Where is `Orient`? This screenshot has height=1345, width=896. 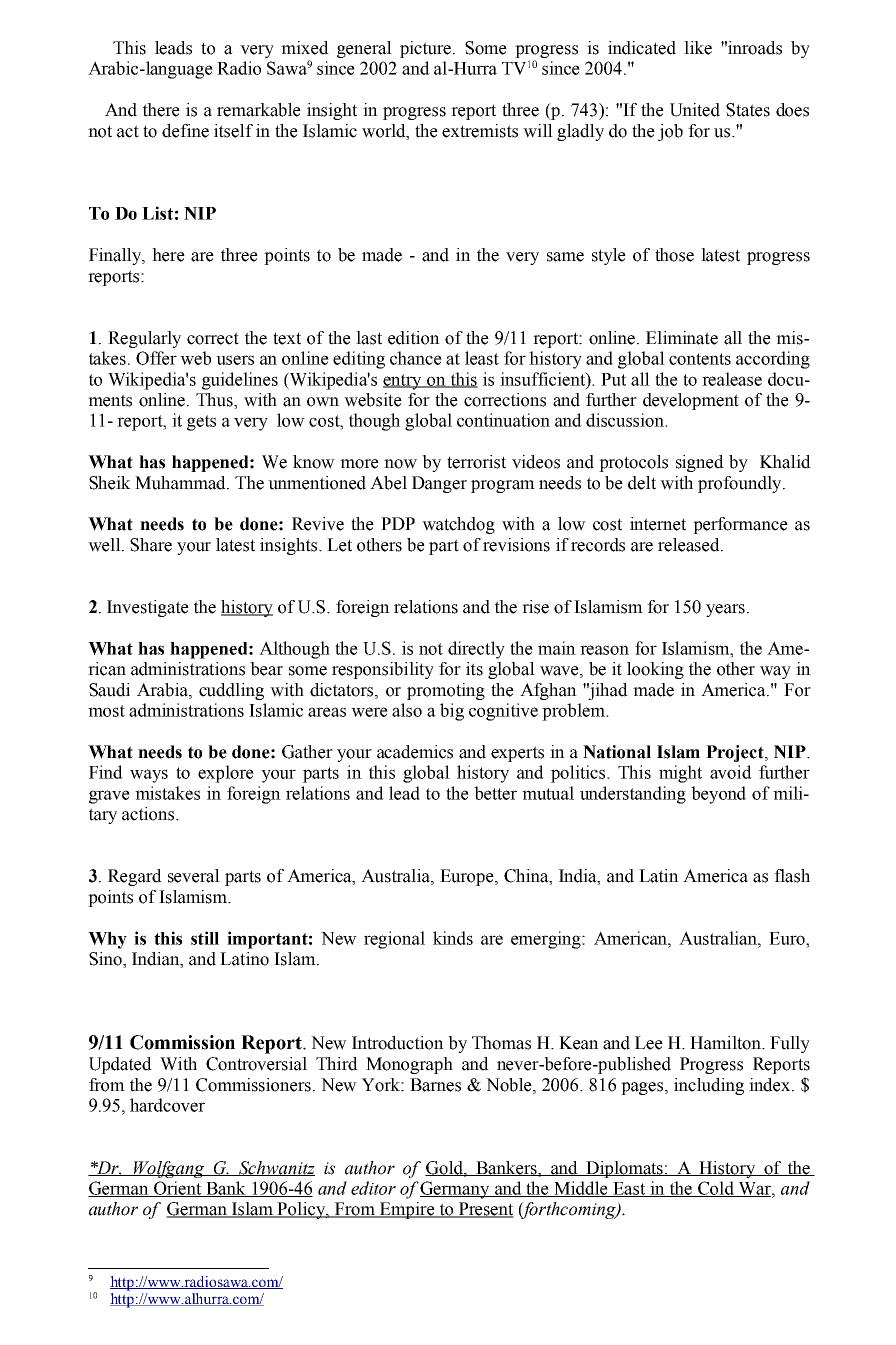
Orient is located at coordinates (178, 1189).
